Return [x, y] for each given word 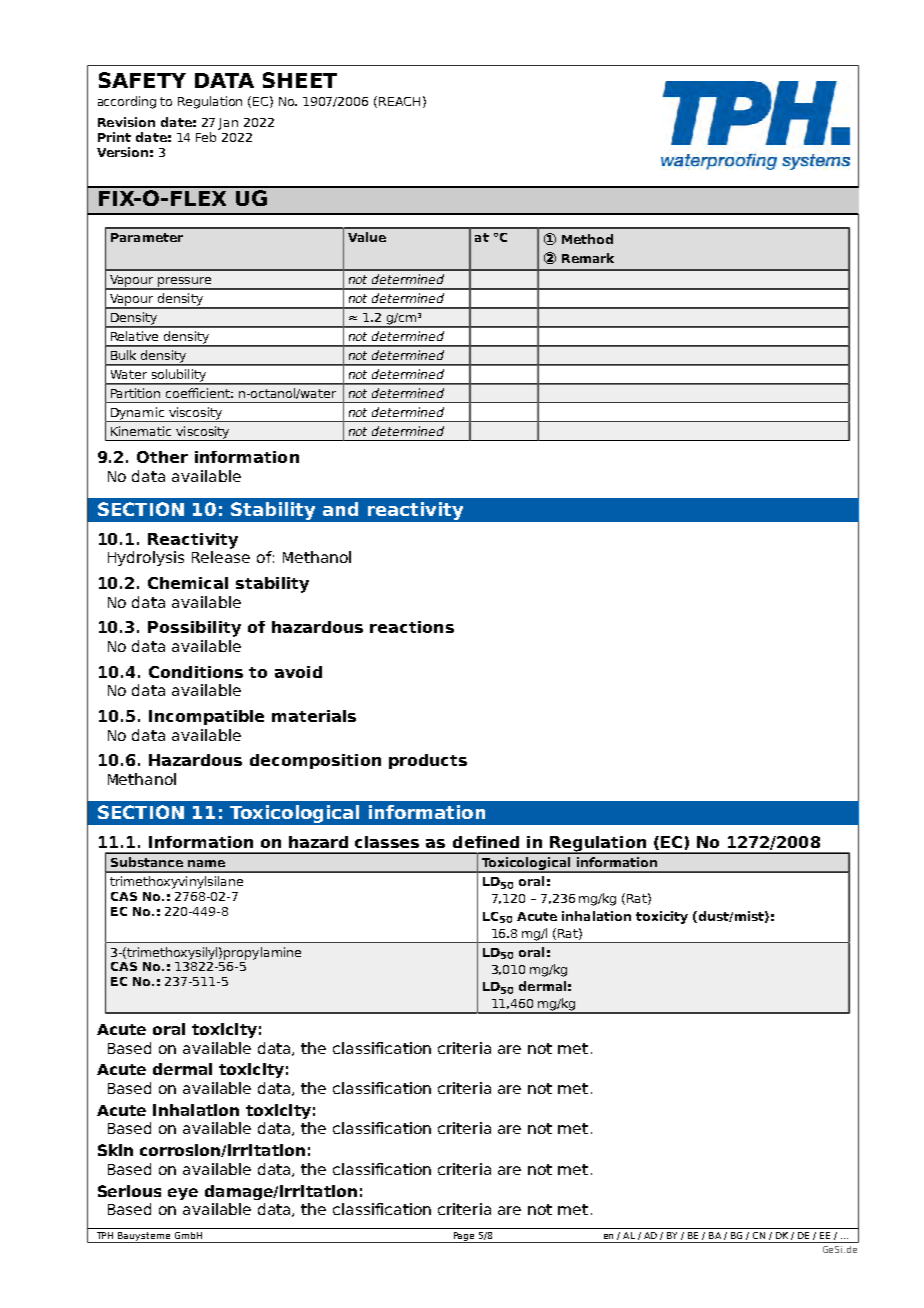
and [340, 509]
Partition [135, 393]
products [428, 761]
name [206, 863]
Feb [206, 137]
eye [183, 1194]
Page [464, 1237]
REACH [399, 101]
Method [587, 239]
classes [387, 842]
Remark [588, 258]
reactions [412, 627]
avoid [298, 672]
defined [486, 842]
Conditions [196, 672]
